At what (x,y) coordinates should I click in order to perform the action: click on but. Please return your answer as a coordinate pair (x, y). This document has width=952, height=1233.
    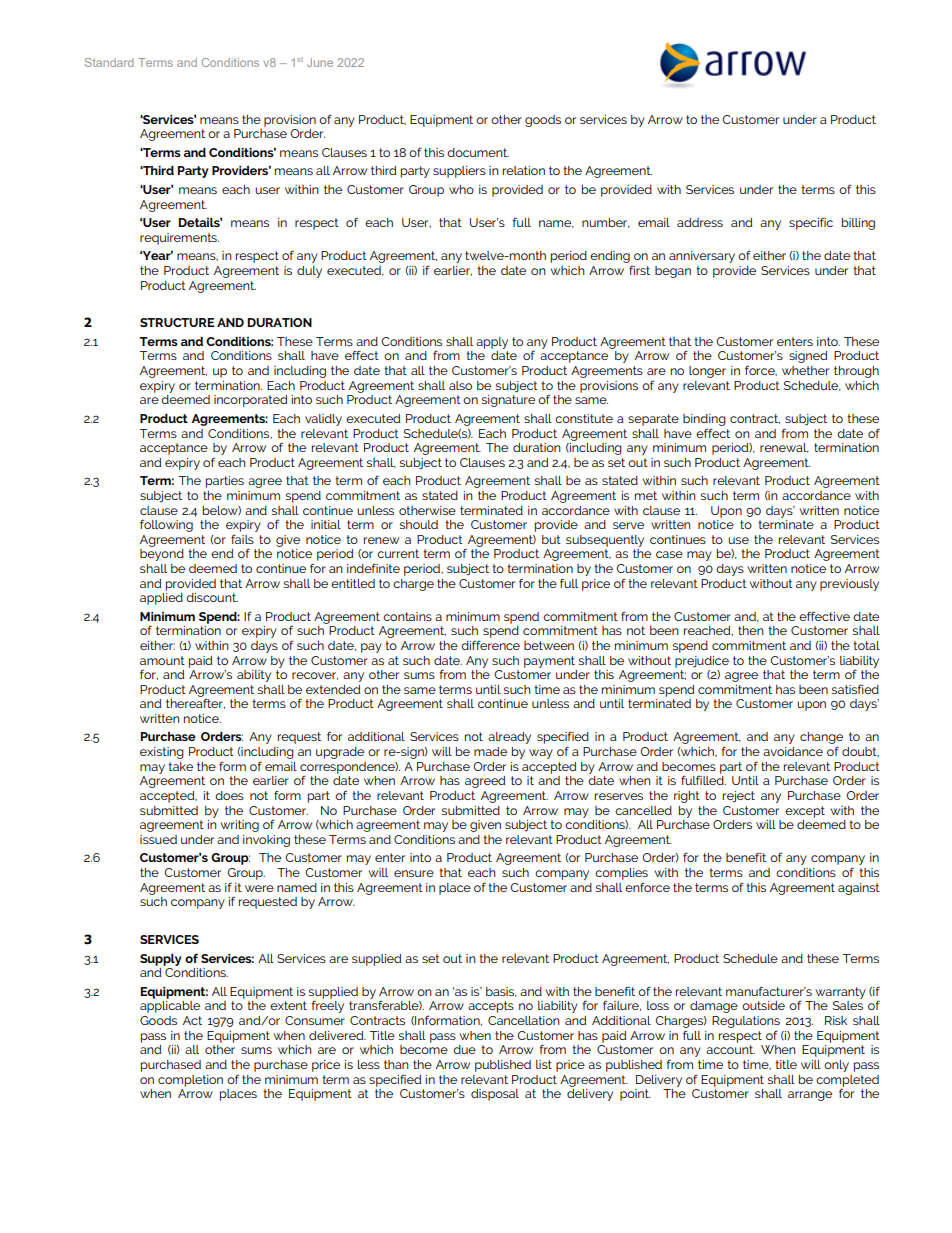
    Looking at the image, I should click on (551, 539).
